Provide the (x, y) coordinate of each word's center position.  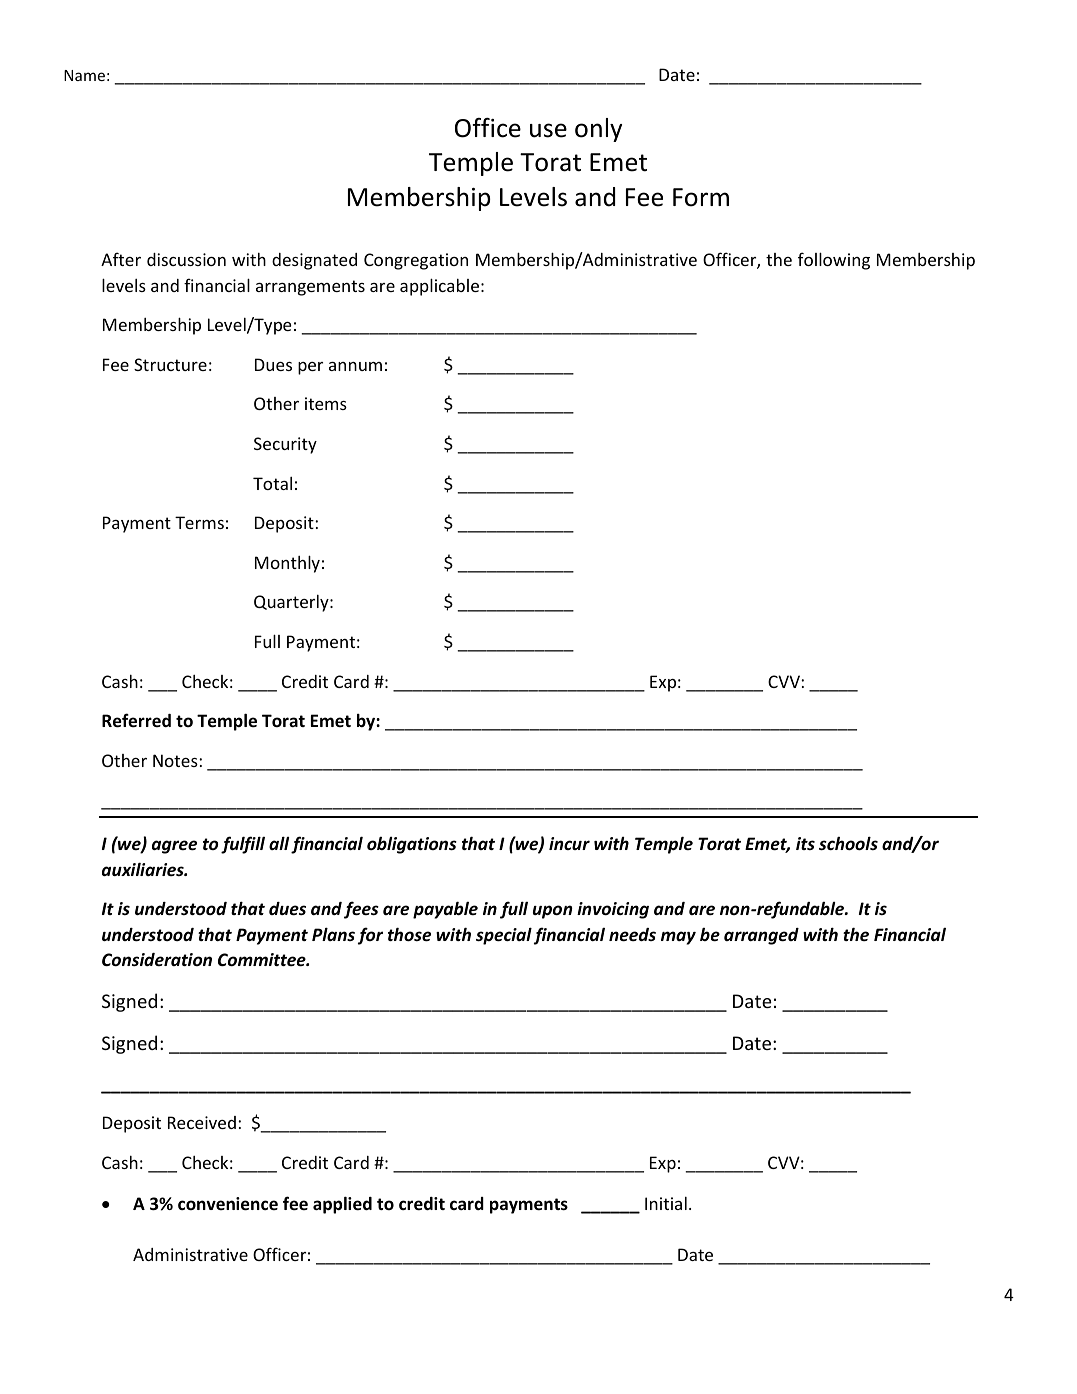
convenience (228, 1204)
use (548, 130)
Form (701, 197)
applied (342, 1205)
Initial (666, 1203)
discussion (186, 259)
